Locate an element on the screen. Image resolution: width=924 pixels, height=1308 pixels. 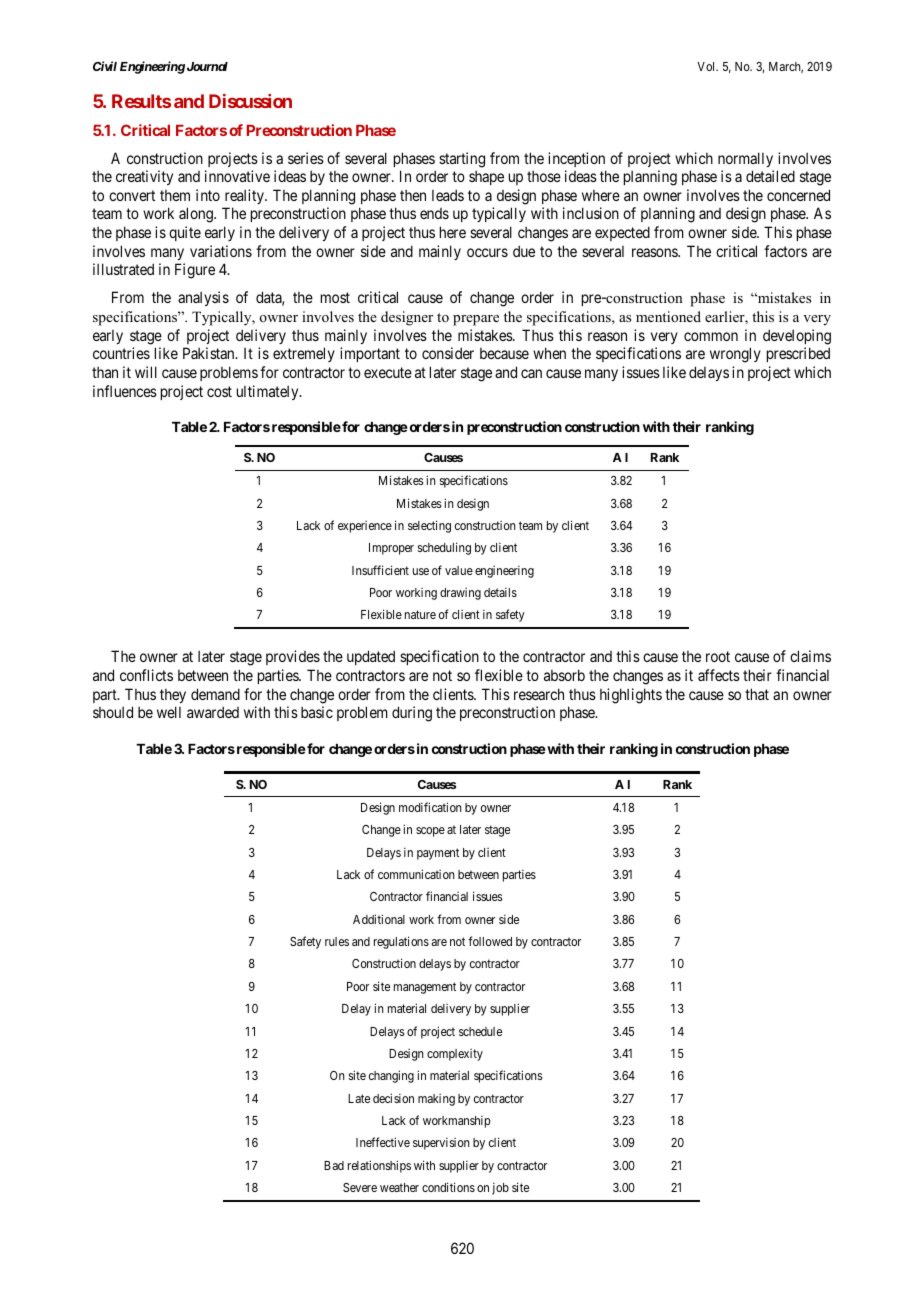
conflicts is located at coordinates (146, 675).
